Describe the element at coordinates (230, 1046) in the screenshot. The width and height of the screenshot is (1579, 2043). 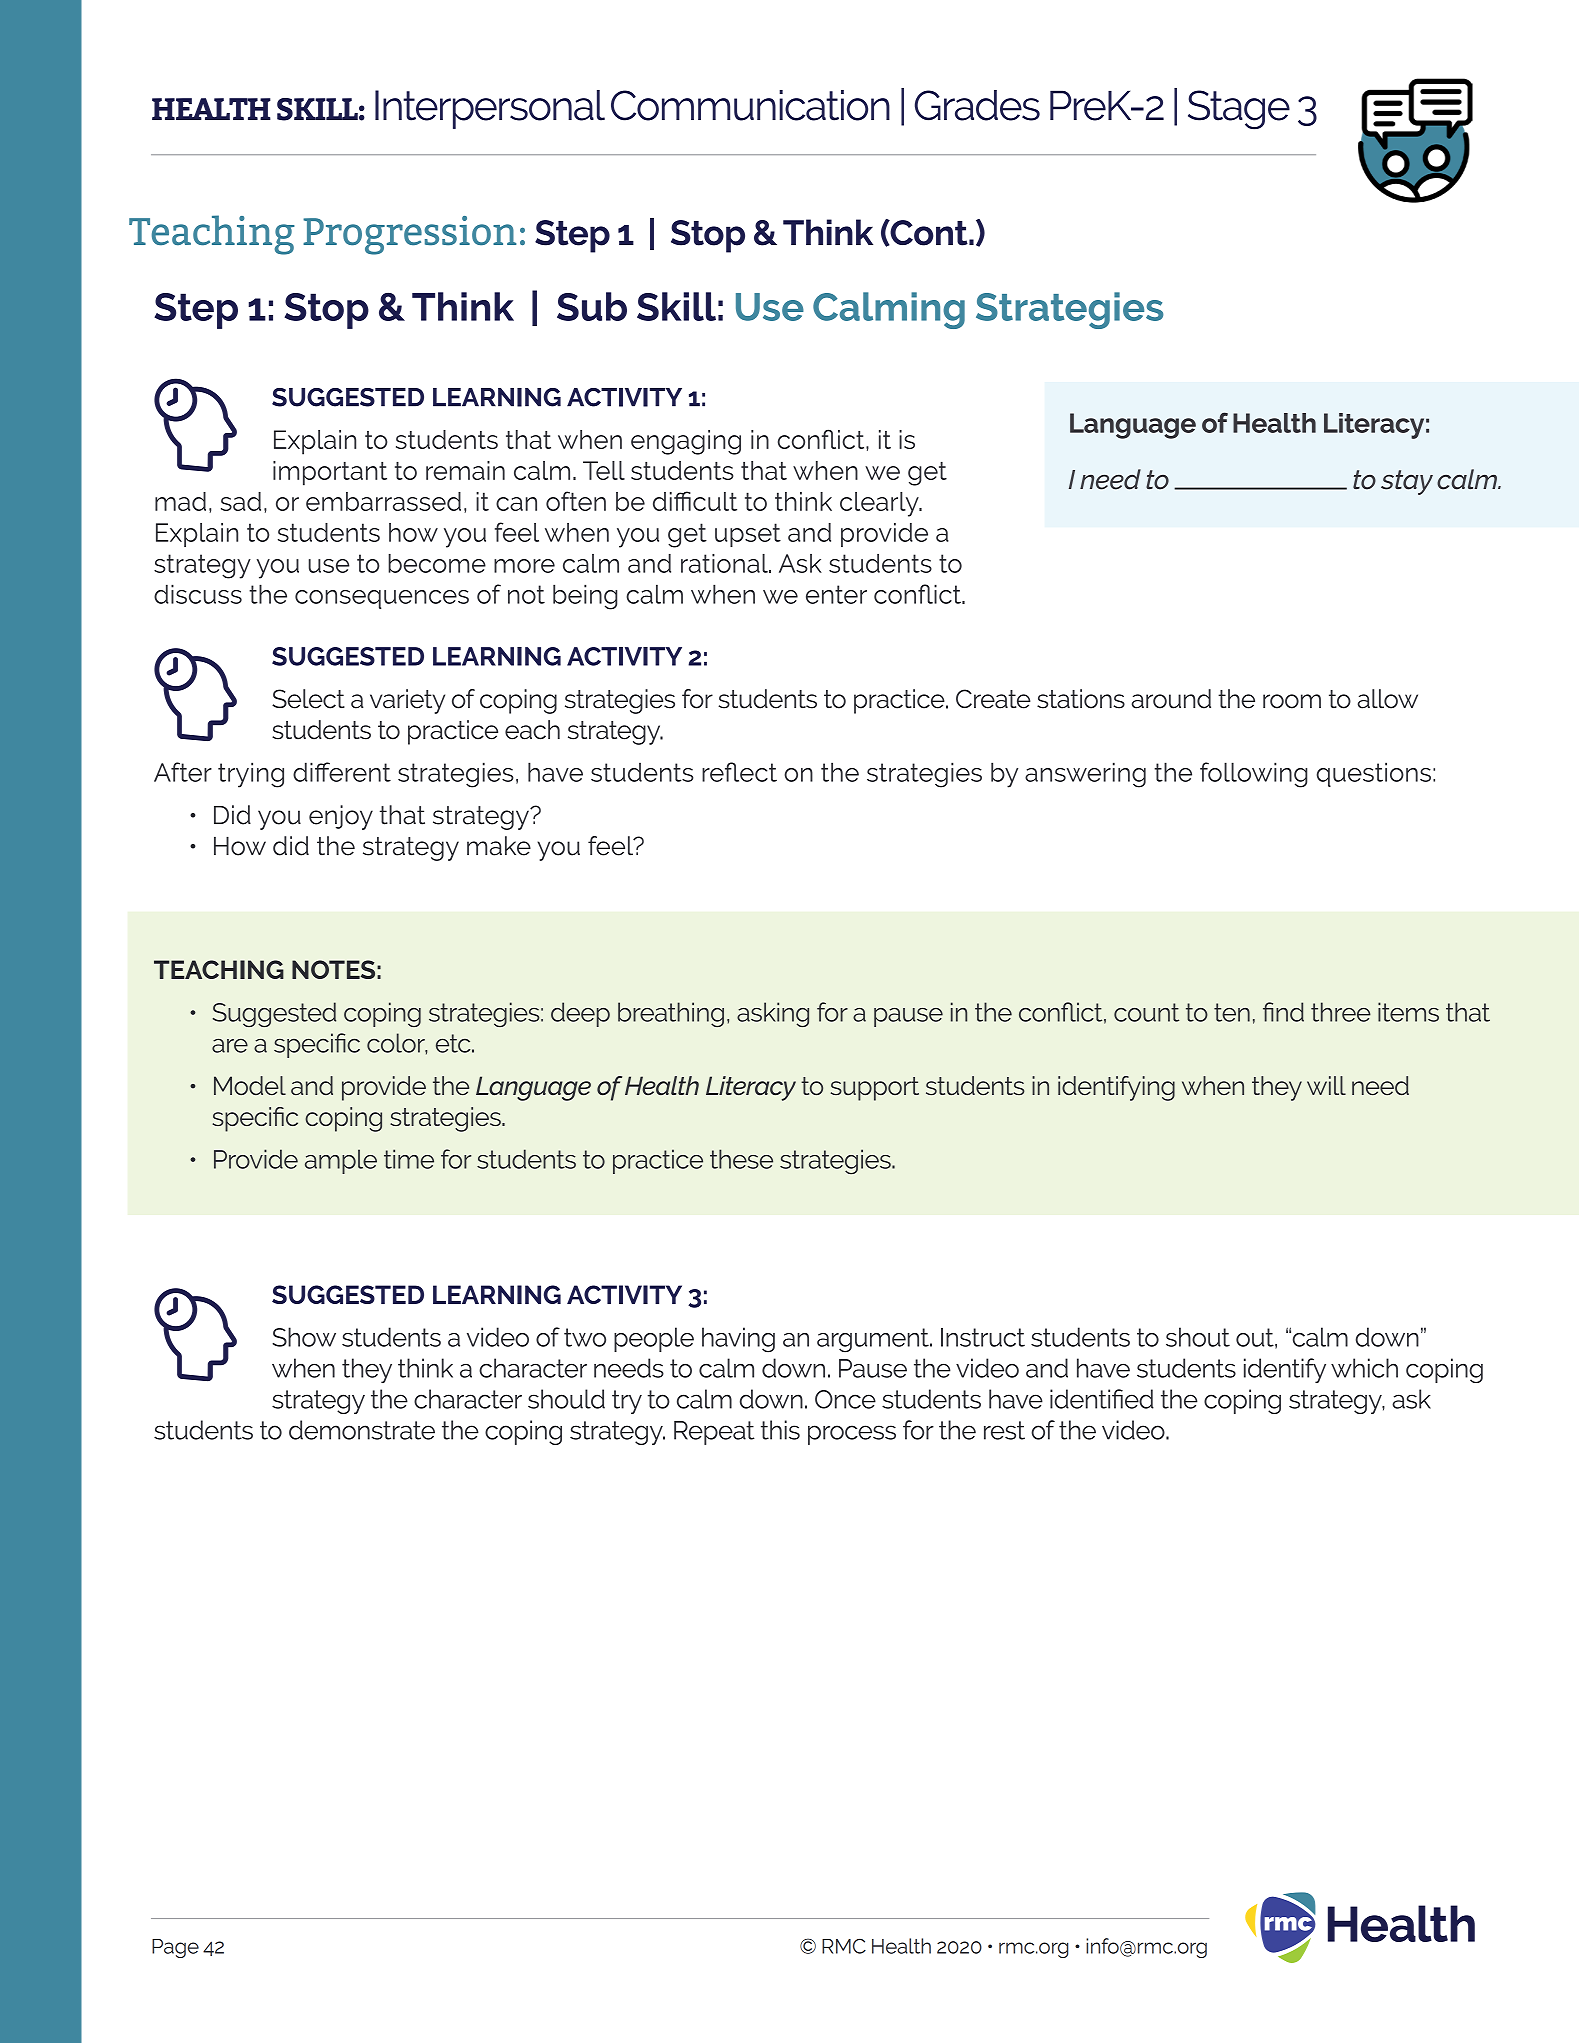
I see `are` at that location.
